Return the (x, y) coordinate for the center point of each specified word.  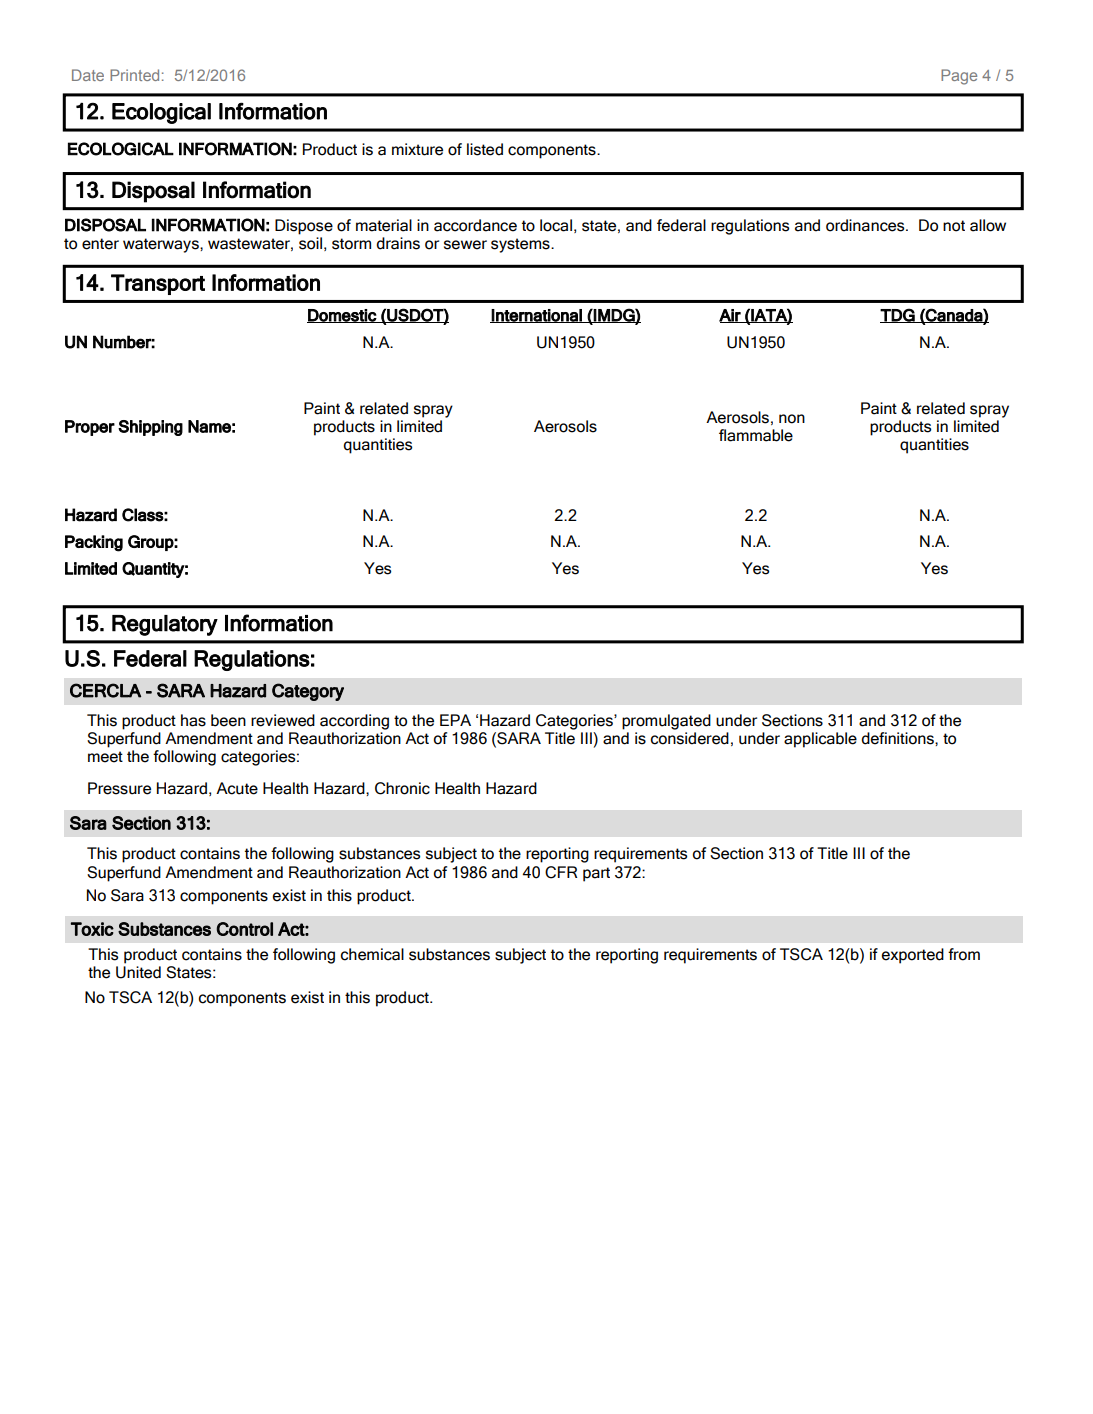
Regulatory (165, 625)
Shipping (150, 428)
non (792, 419)
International (537, 316)
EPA (455, 720)
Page (959, 77)
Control (245, 929)
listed (485, 149)
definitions (898, 738)
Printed (134, 75)
